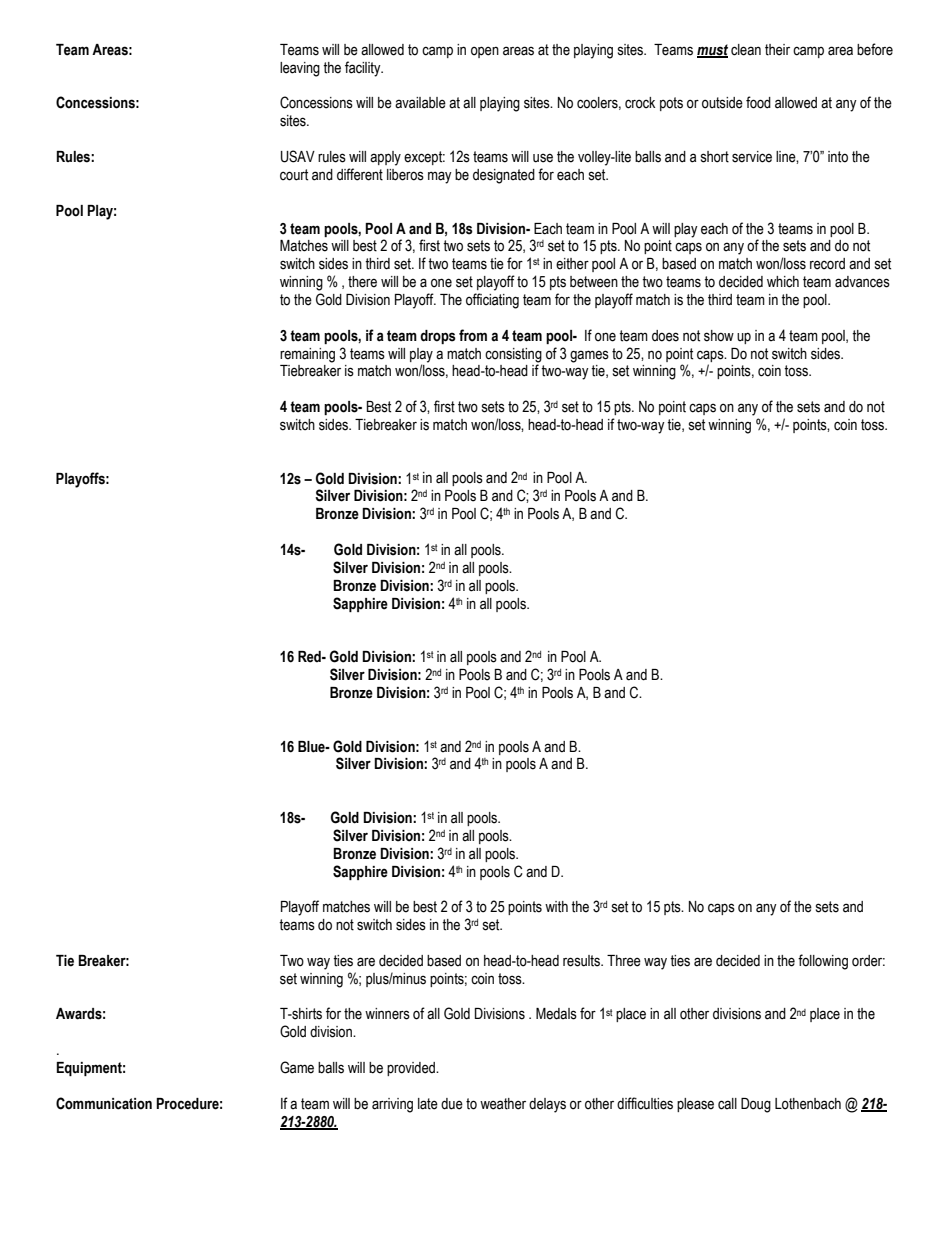  What do you see at coordinates (823, 962) in the page?
I see `following` at bounding box center [823, 962].
